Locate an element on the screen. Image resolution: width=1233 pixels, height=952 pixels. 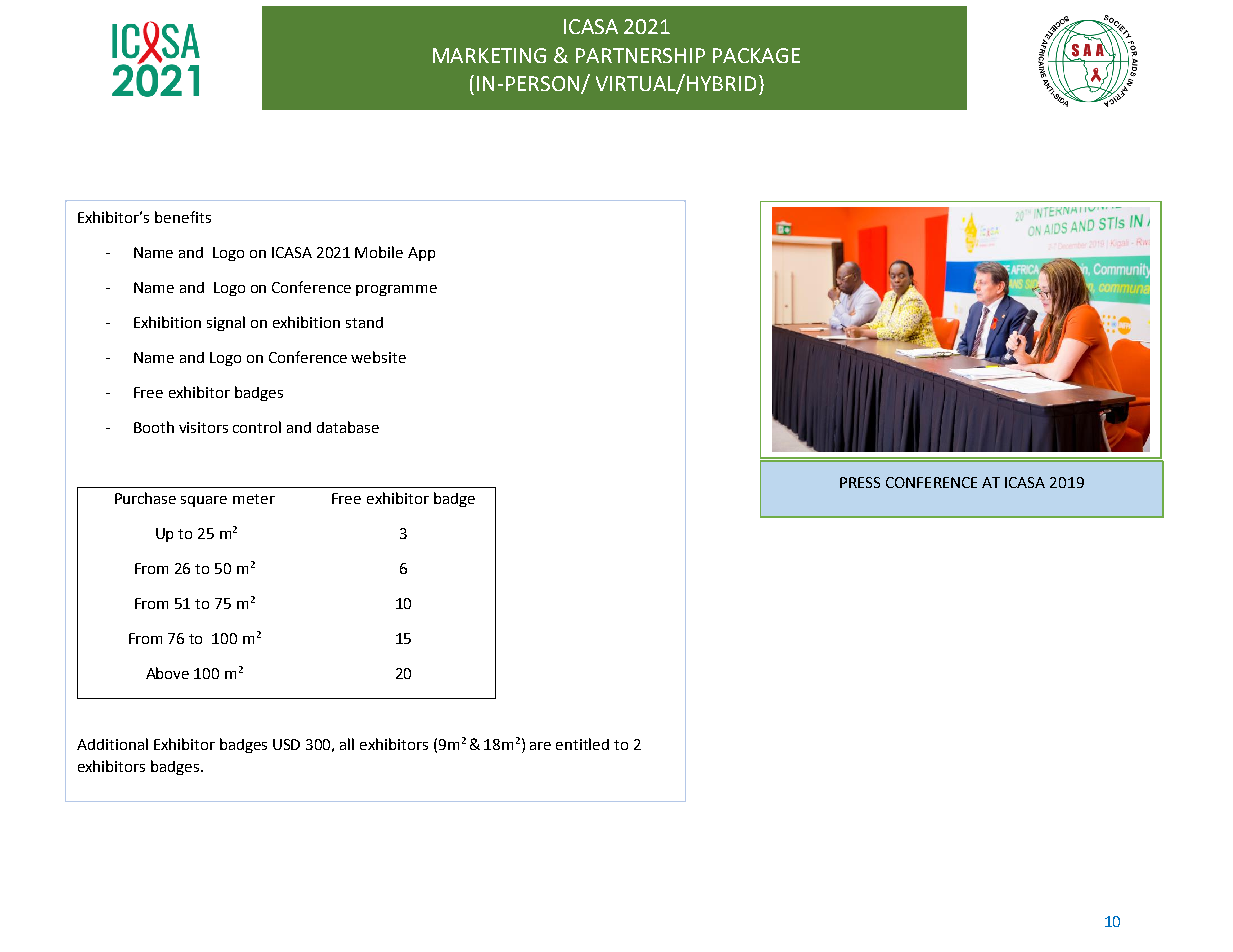
PRESS is located at coordinates (860, 482).
